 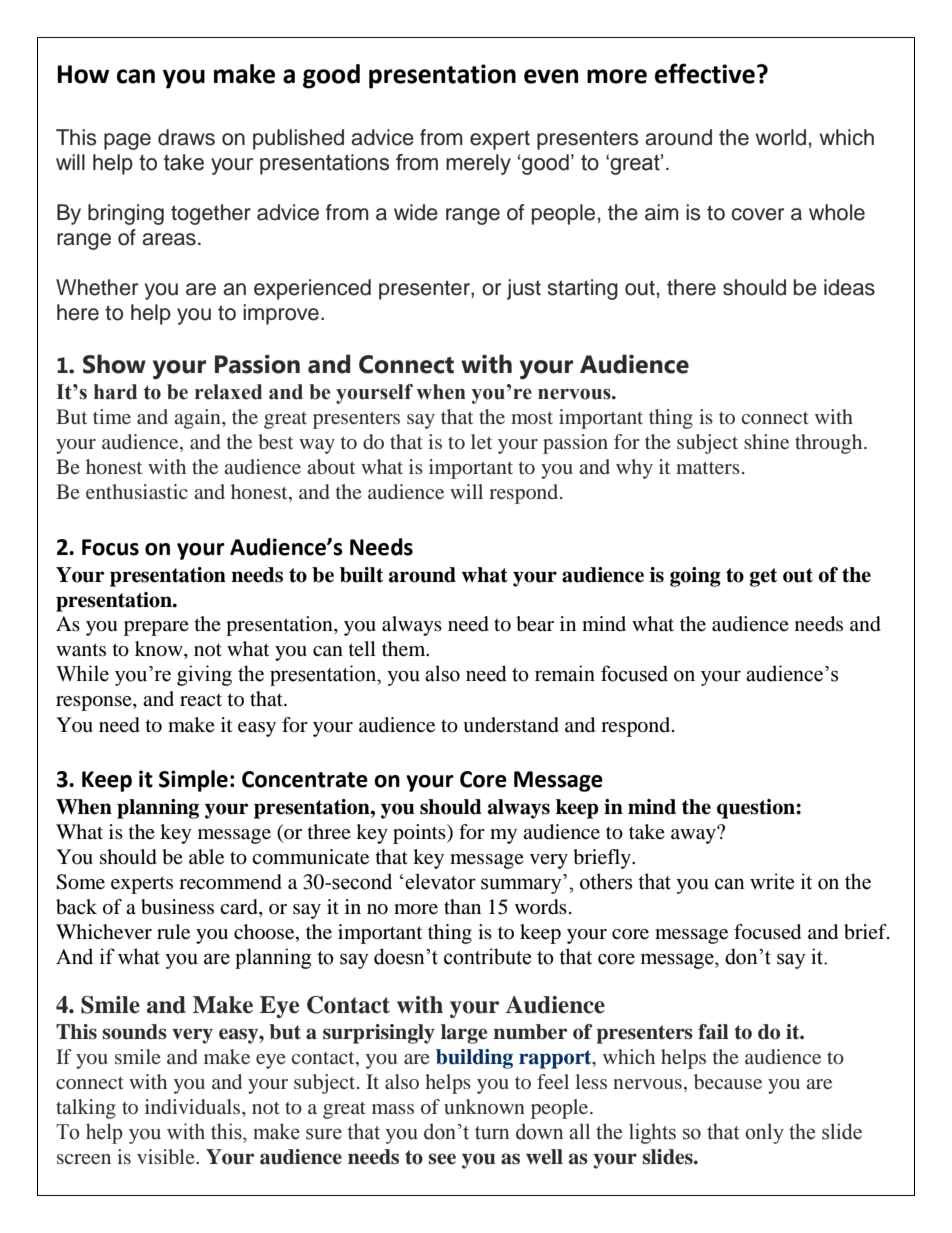 What do you see at coordinates (206, 857) in the document?
I see `able` at bounding box center [206, 857].
